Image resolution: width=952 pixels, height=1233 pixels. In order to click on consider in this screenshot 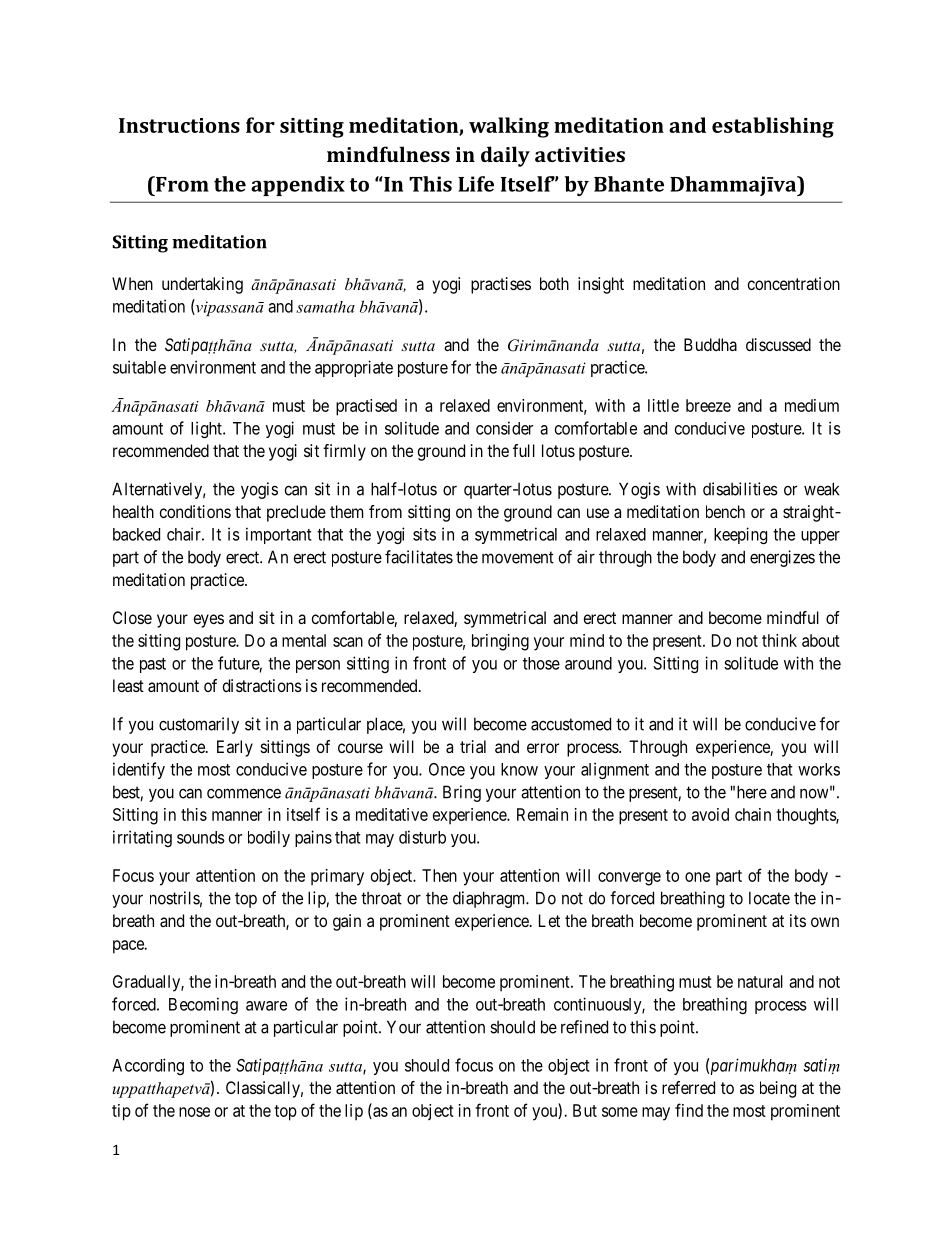, I will do `click(504, 428)`.
